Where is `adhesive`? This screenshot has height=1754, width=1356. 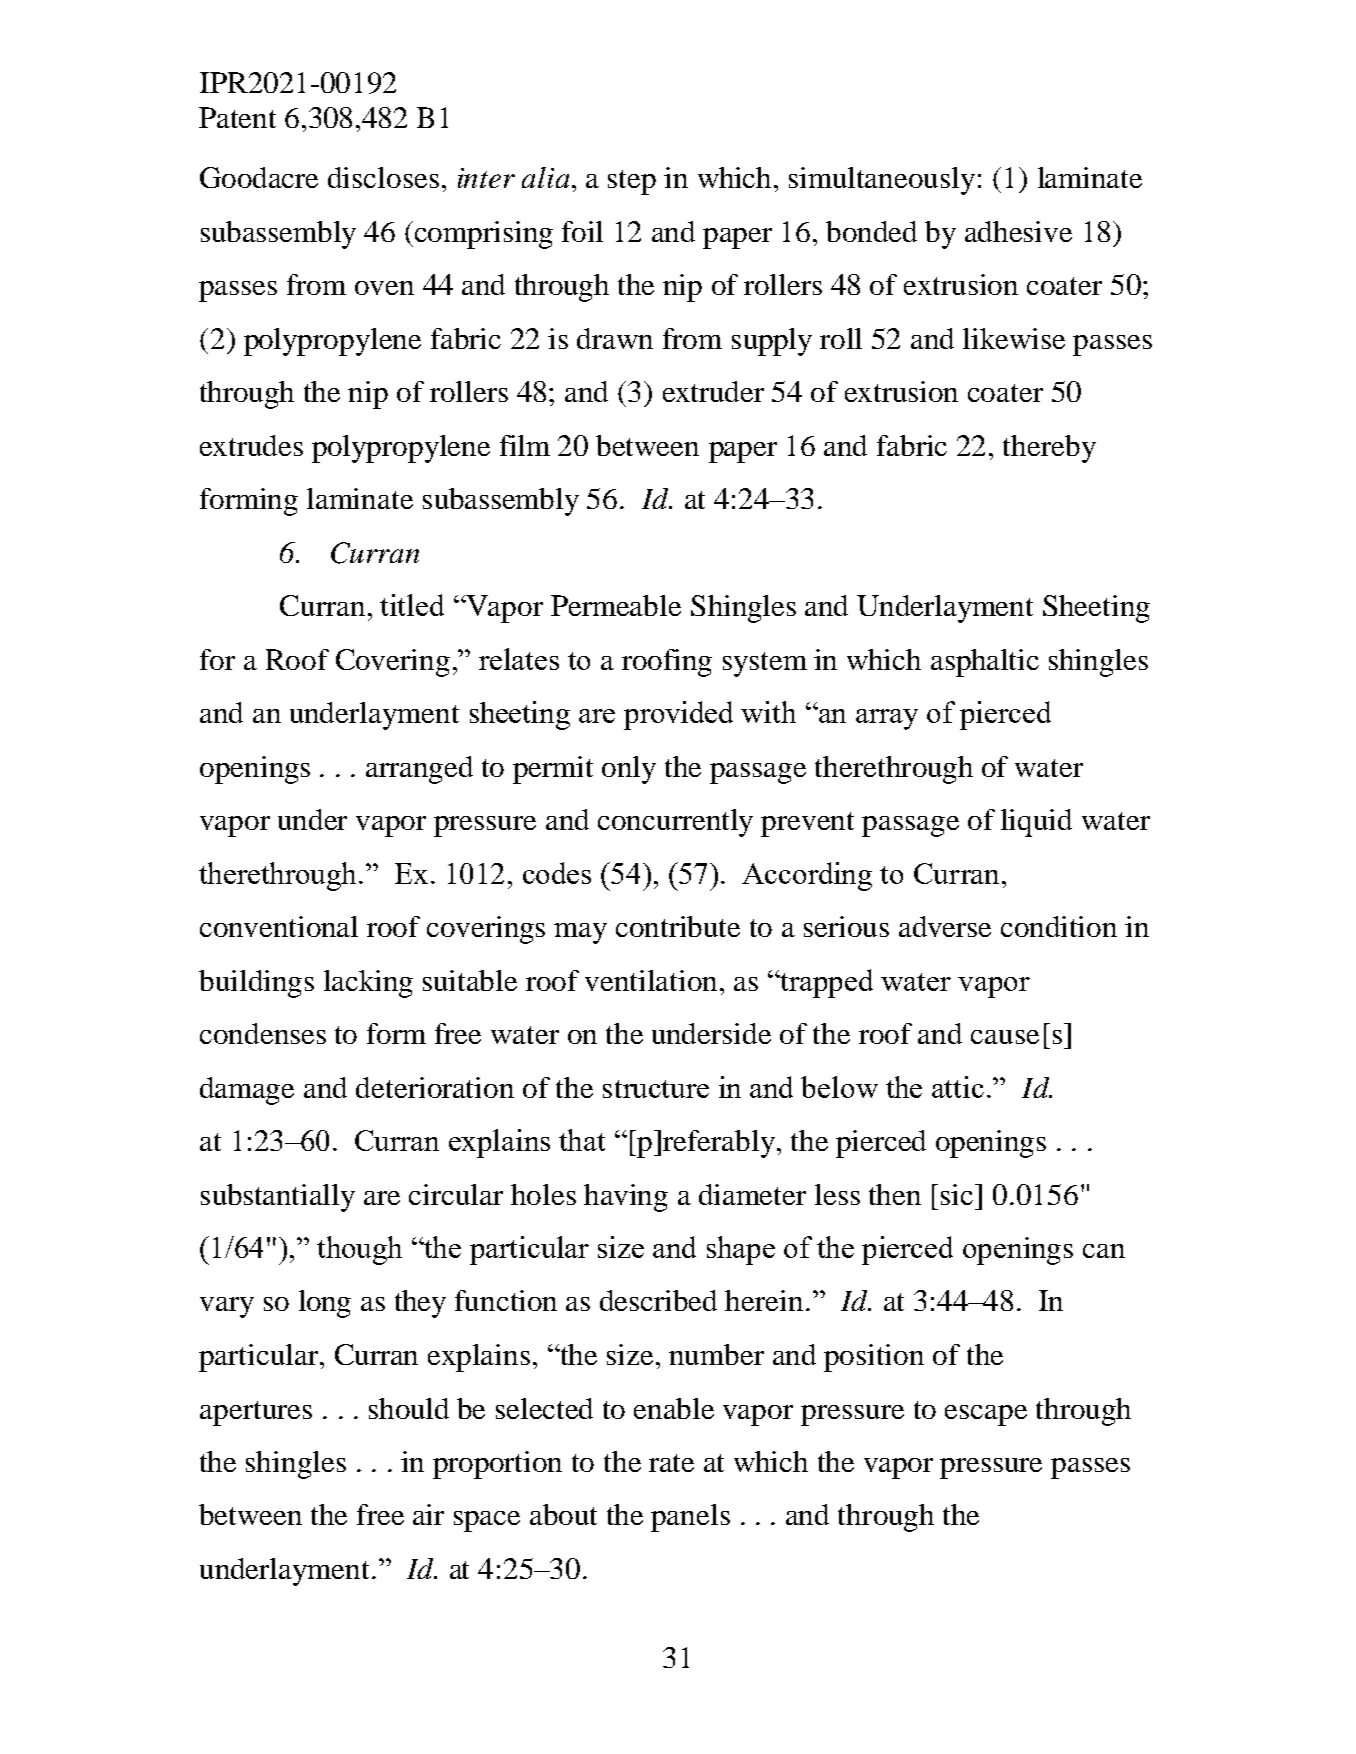
adhesive is located at coordinates (1018, 231).
